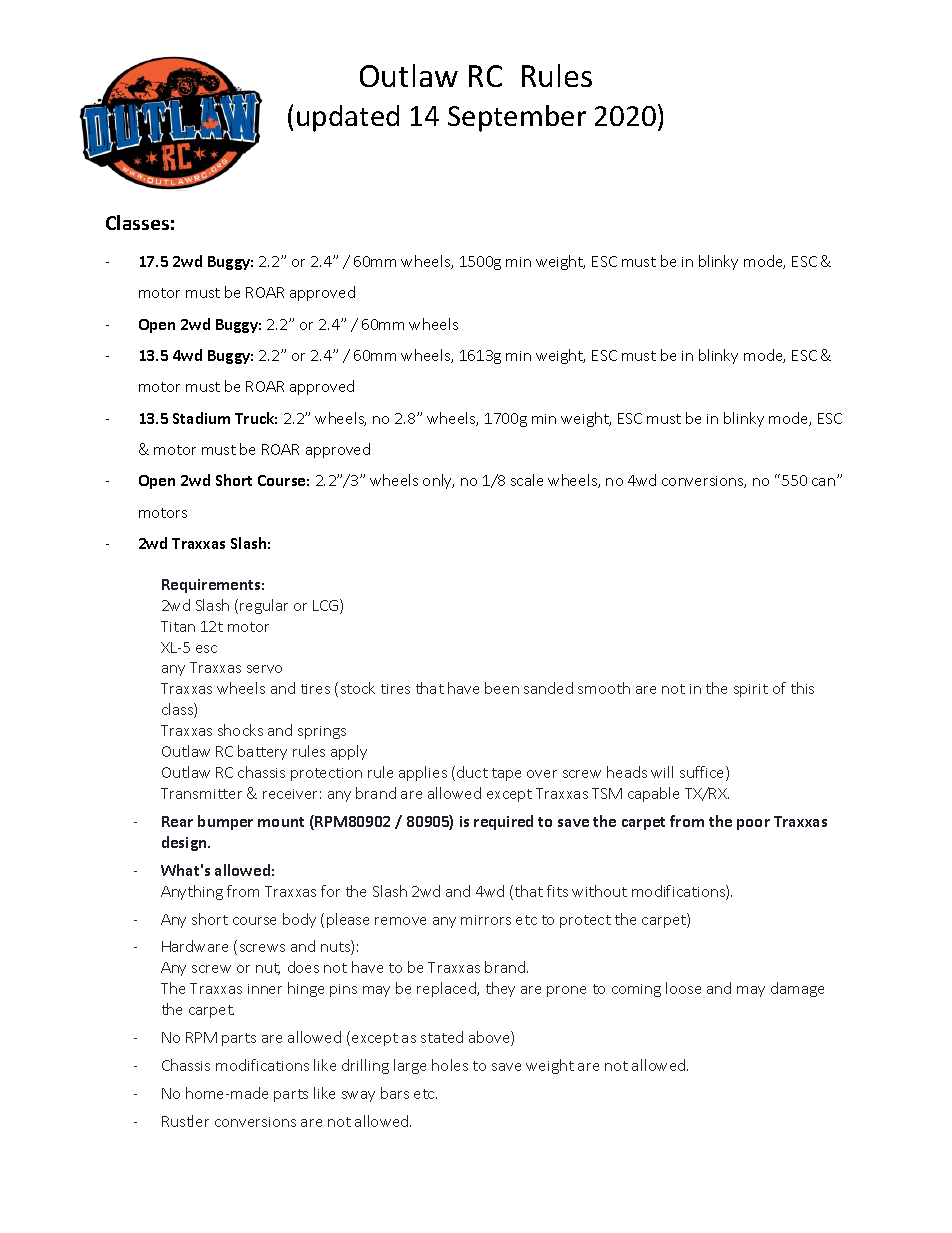 This page has height=1233, width=952. What do you see at coordinates (281, 822) in the page?
I see `mount` at bounding box center [281, 822].
